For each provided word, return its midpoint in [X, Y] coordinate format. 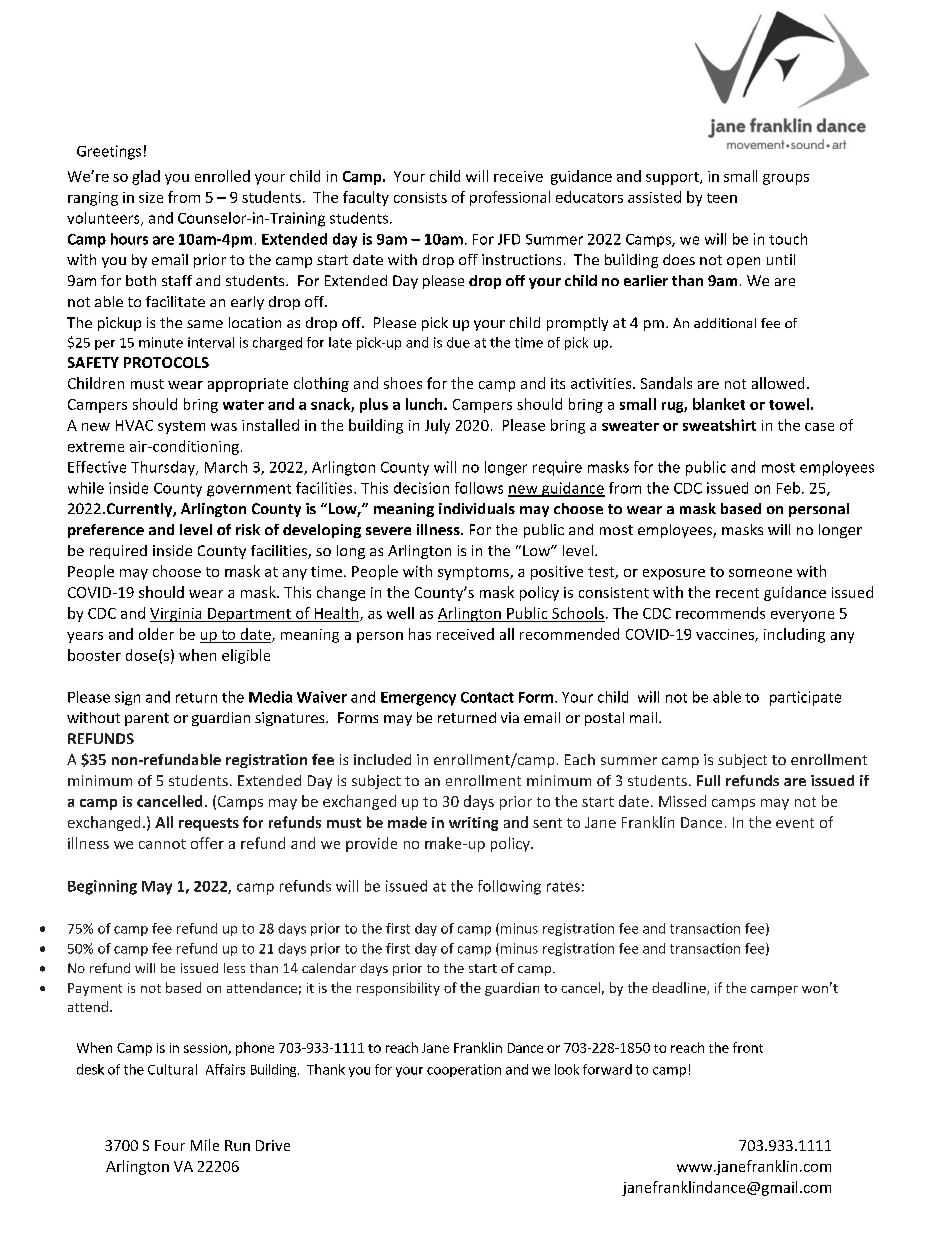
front [748, 1047]
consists [420, 197]
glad [146, 177]
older [156, 634]
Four [170, 1145]
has [420, 634]
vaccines [726, 635]
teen [722, 198]
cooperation [464, 1070]
